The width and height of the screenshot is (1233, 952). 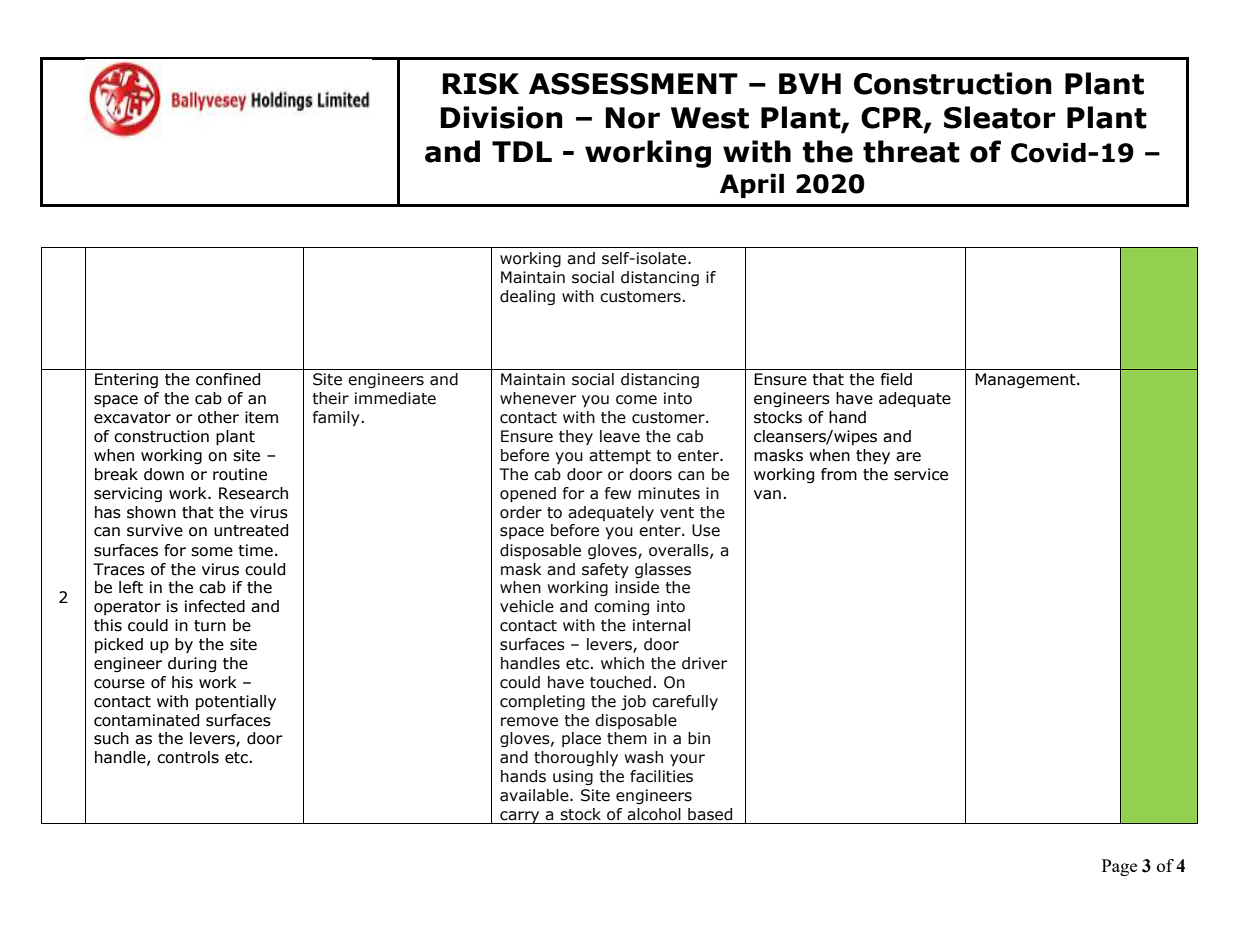 I want to click on Management, so click(x=1026, y=380).
